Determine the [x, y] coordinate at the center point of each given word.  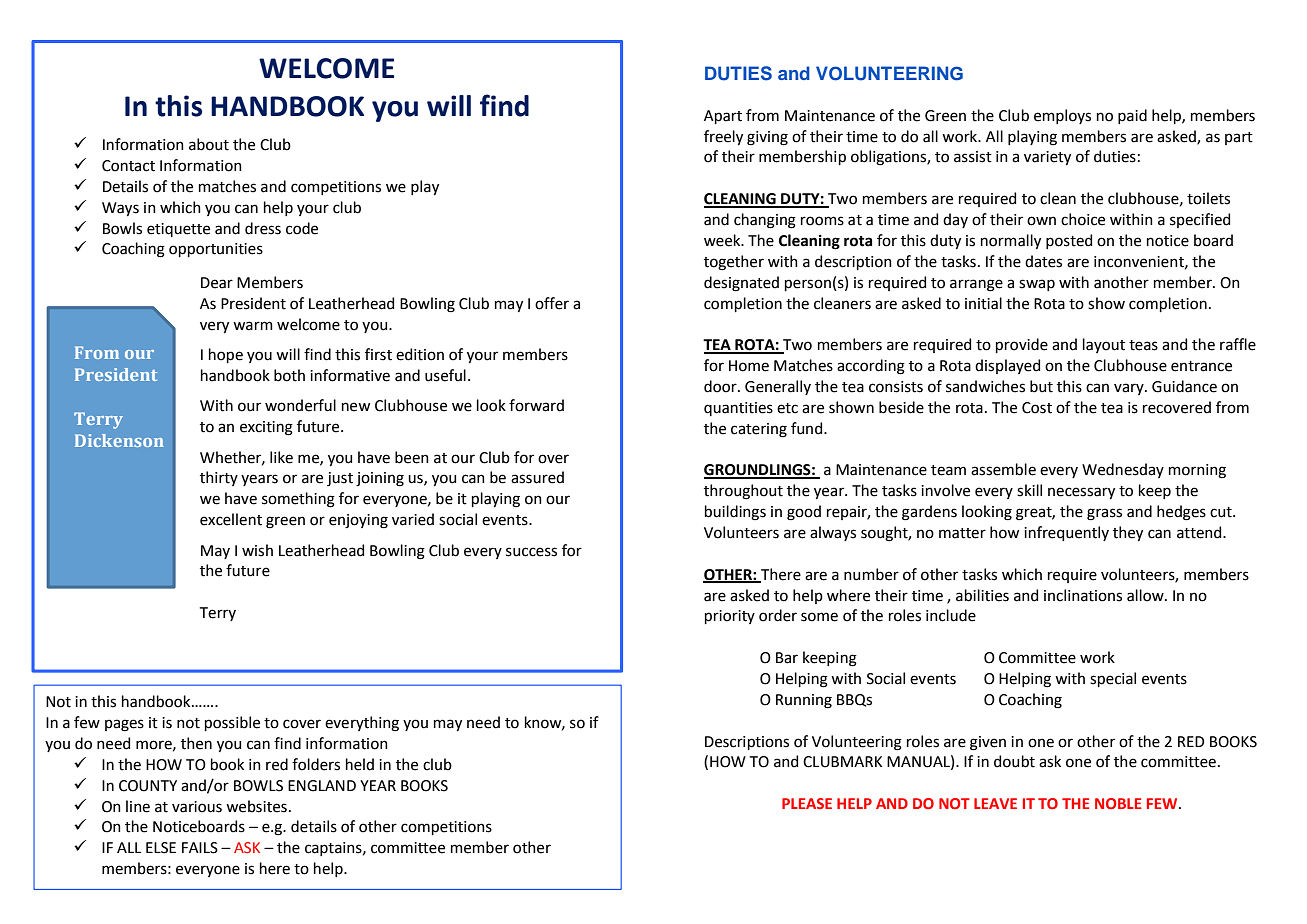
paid [1132, 116]
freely [723, 137]
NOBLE [1118, 803]
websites [256, 806]
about [209, 144]
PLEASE [807, 803]
